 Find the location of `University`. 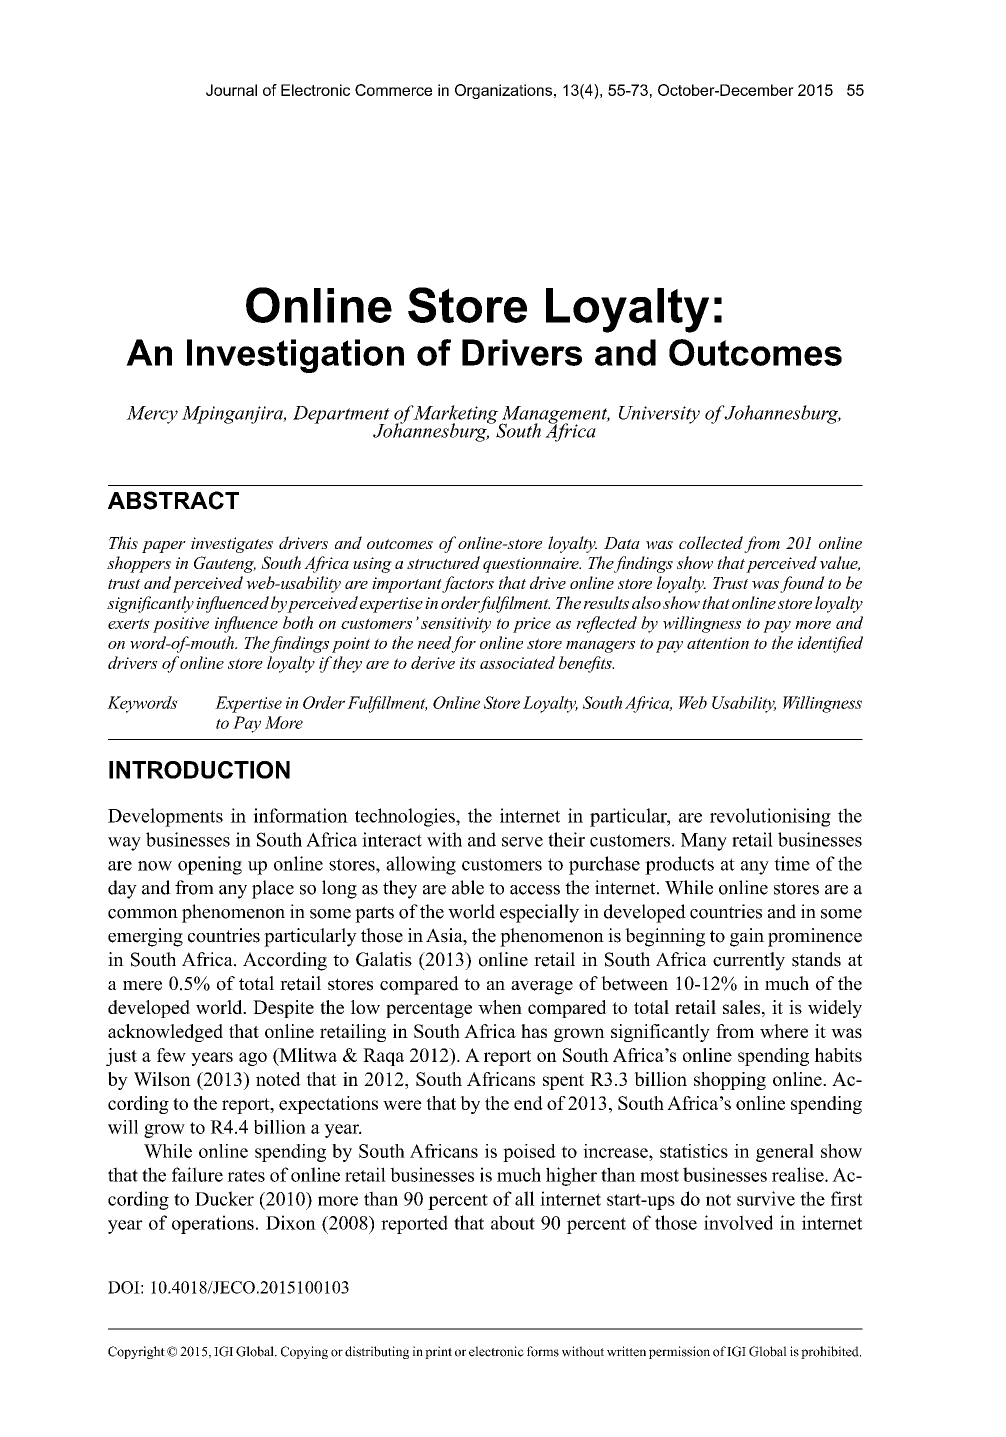

University is located at coordinates (659, 415).
